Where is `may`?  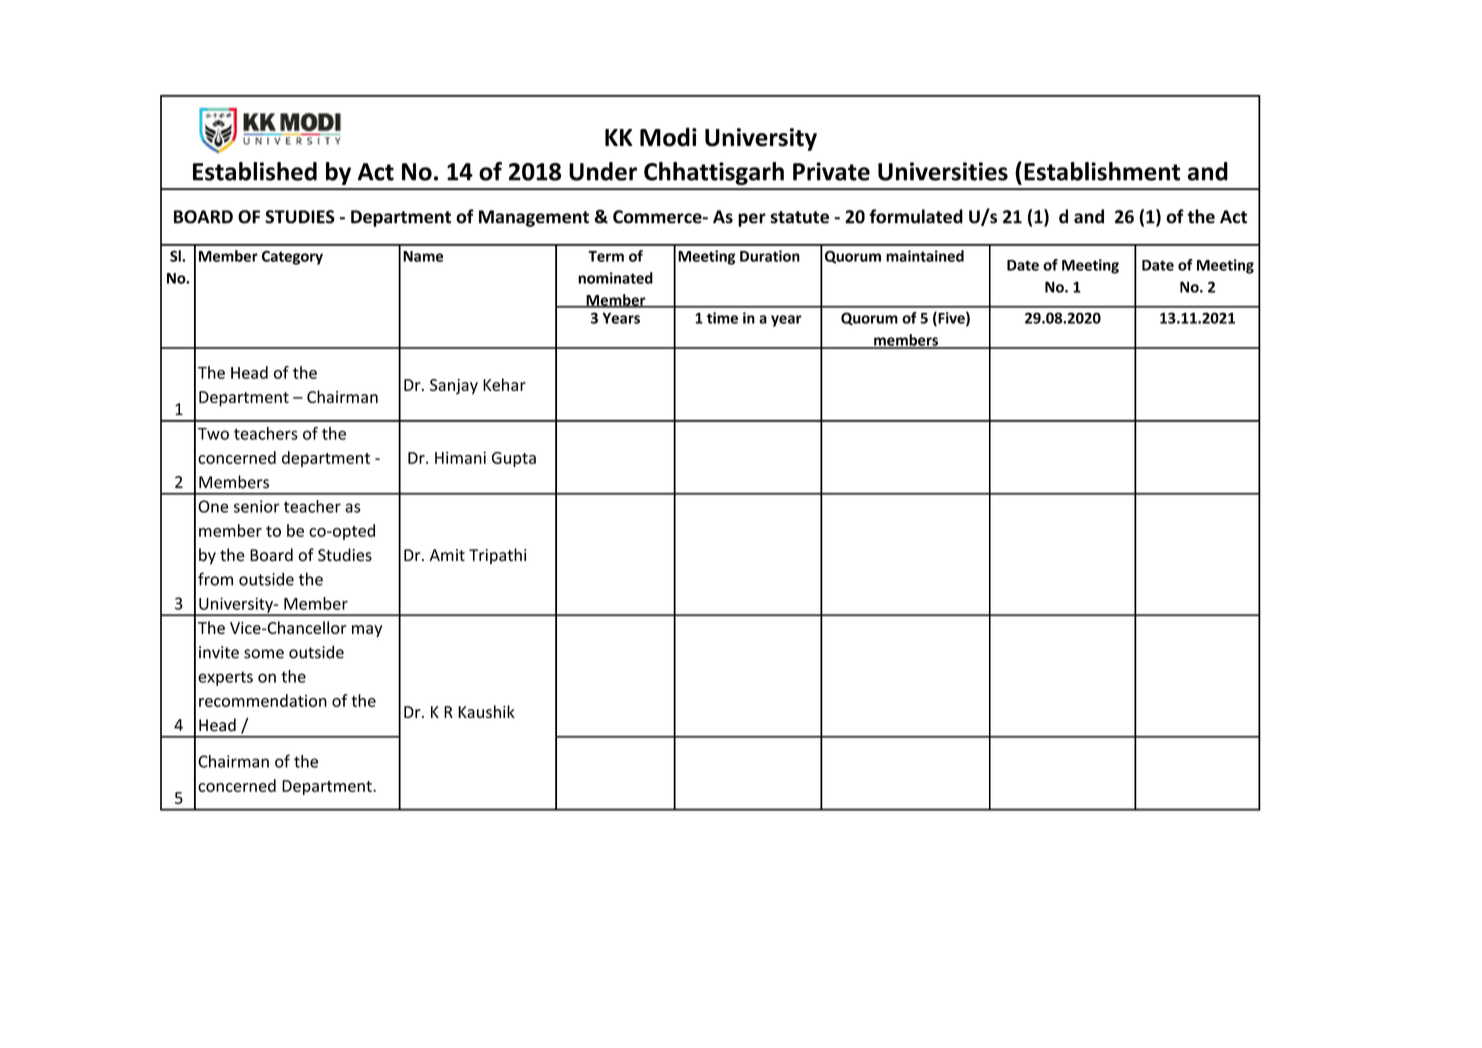 may is located at coordinates (367, 631).
